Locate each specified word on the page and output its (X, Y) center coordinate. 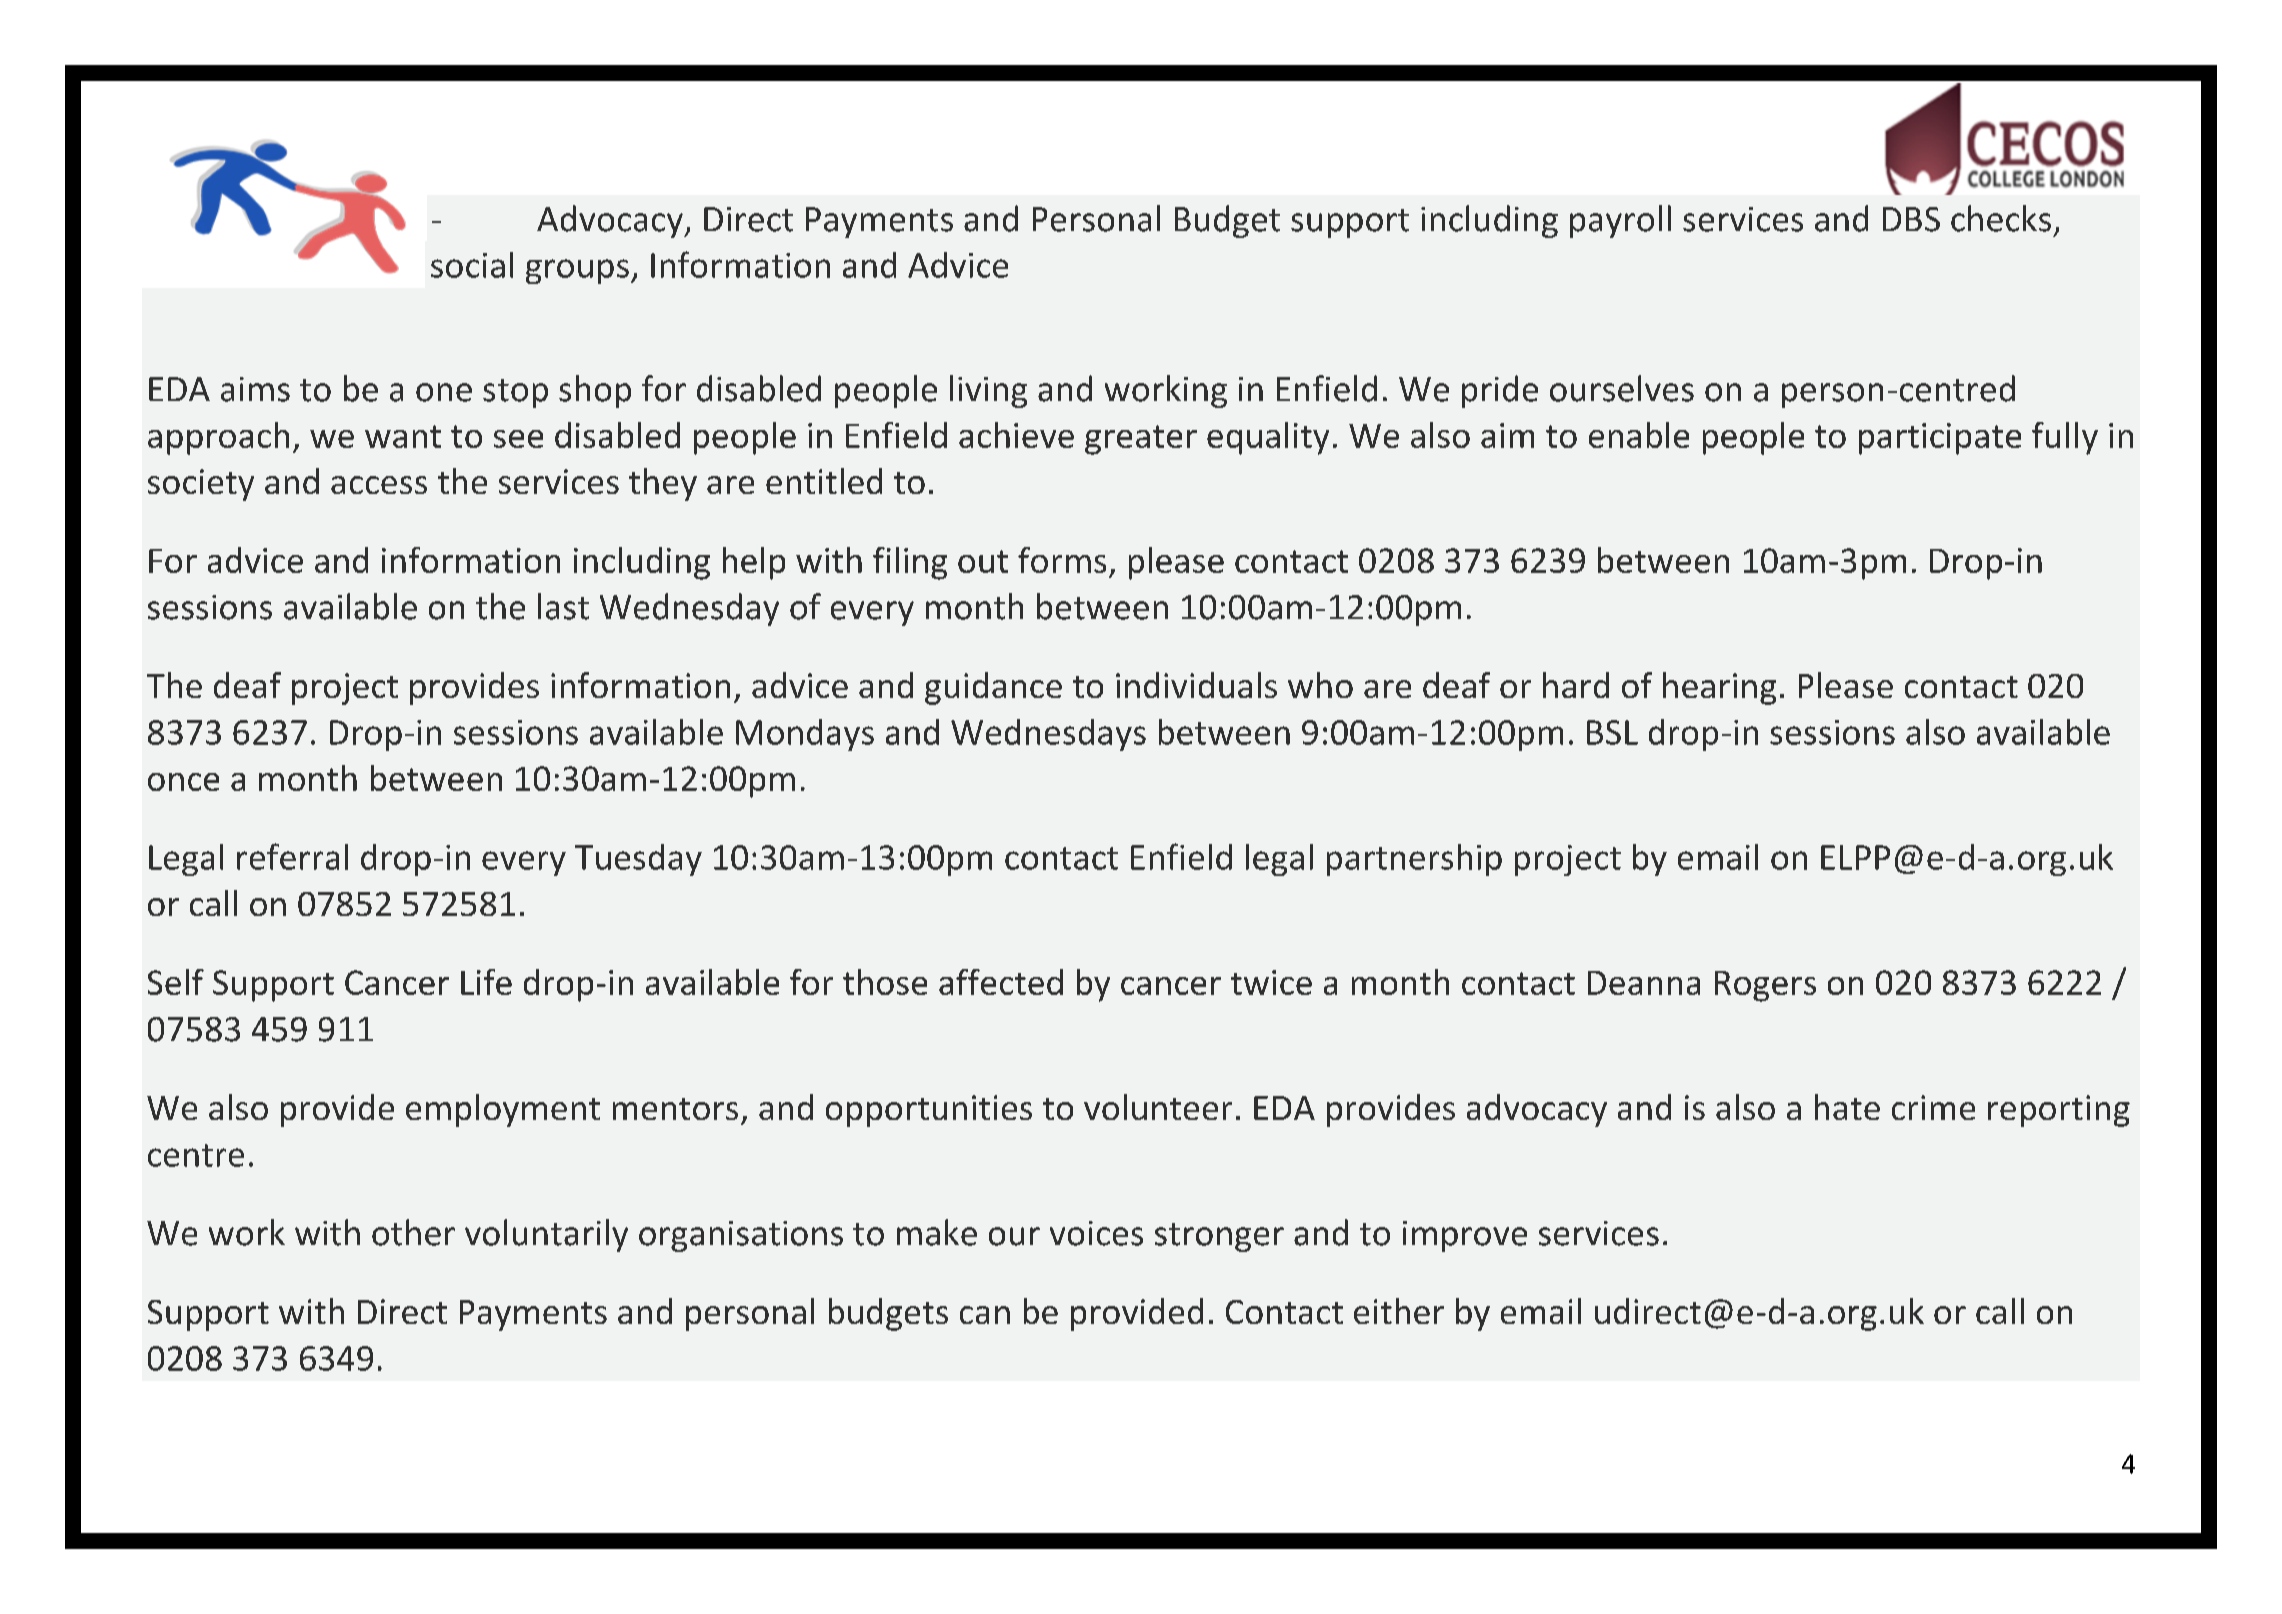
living (988, 391)
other (413, 1232)
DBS (1911, 219)
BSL (1612, 732)
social (472, 265)
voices (1096, 1233)
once (183, 782)
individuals (1196, 685)
